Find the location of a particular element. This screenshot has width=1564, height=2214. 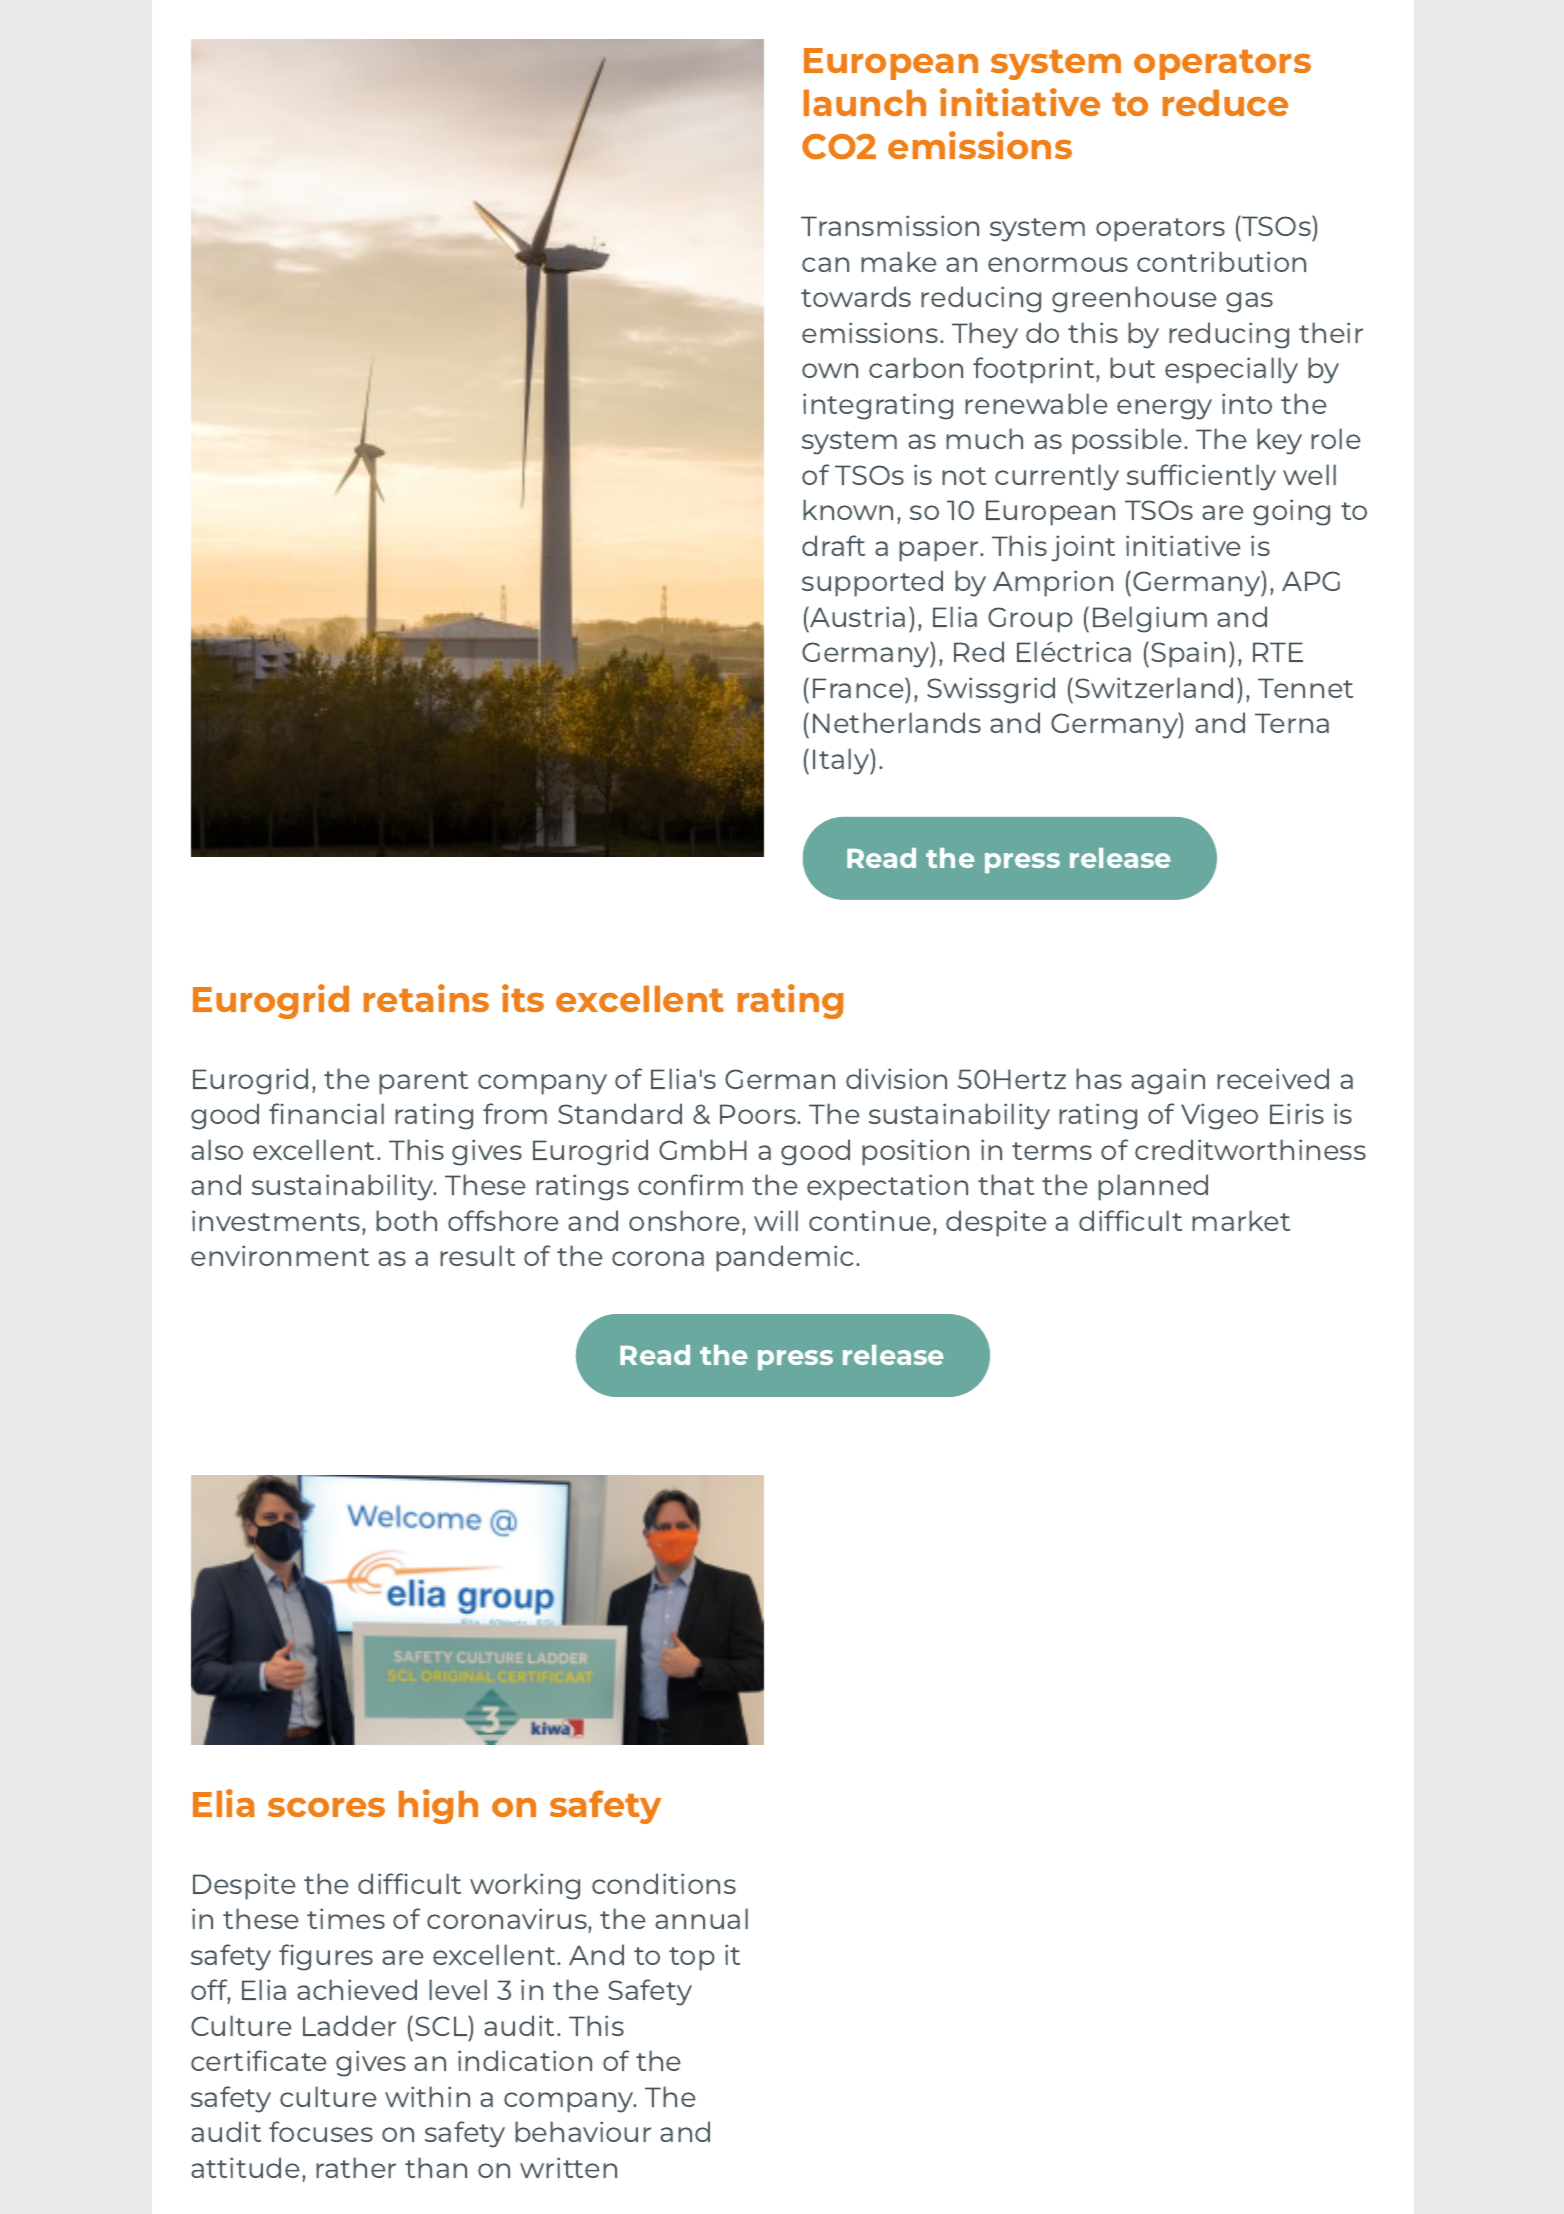

scores is located at coordinates (326, 1807).
